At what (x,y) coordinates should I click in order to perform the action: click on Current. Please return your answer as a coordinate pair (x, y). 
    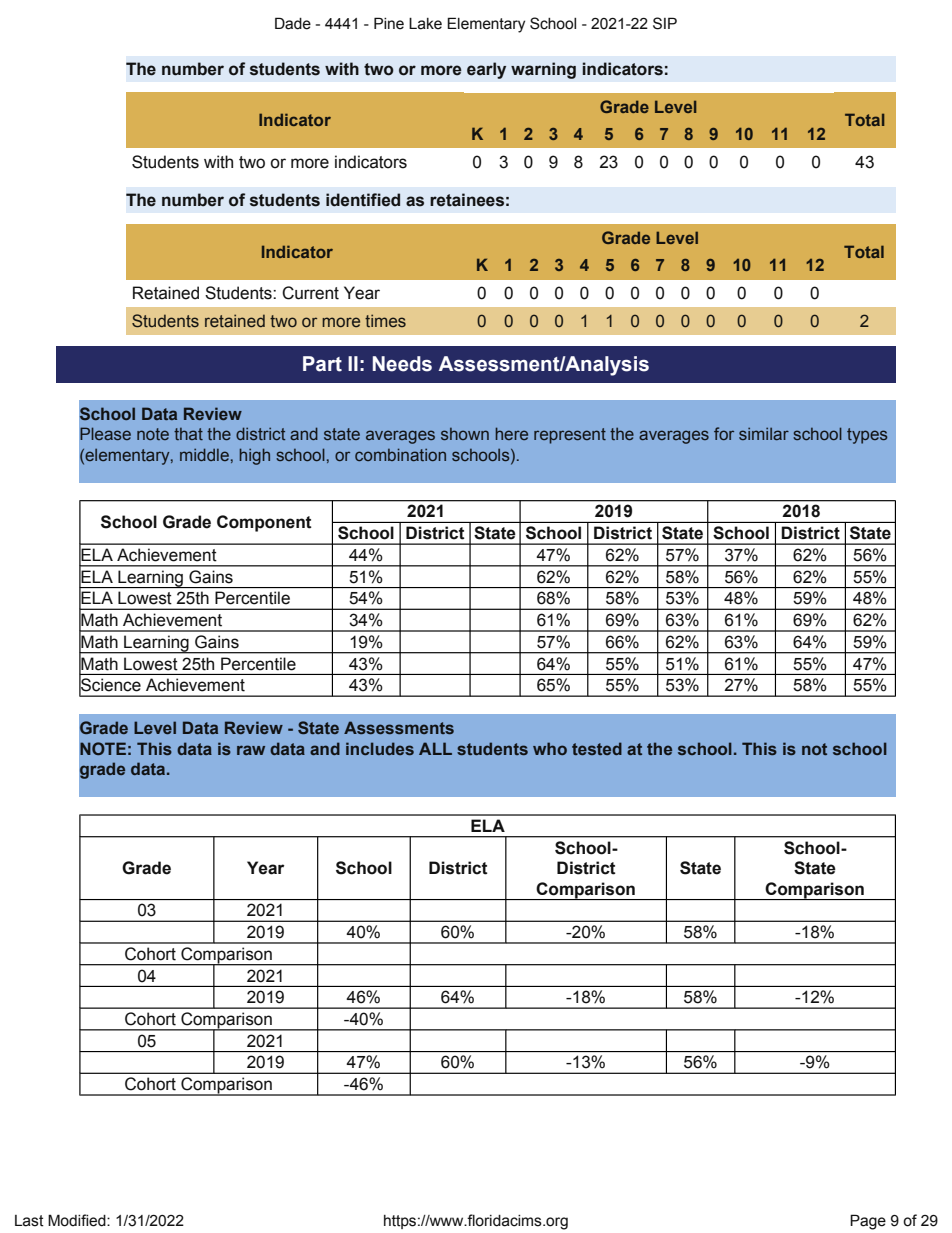
    Looking at the image, I should click on (310, 293).
